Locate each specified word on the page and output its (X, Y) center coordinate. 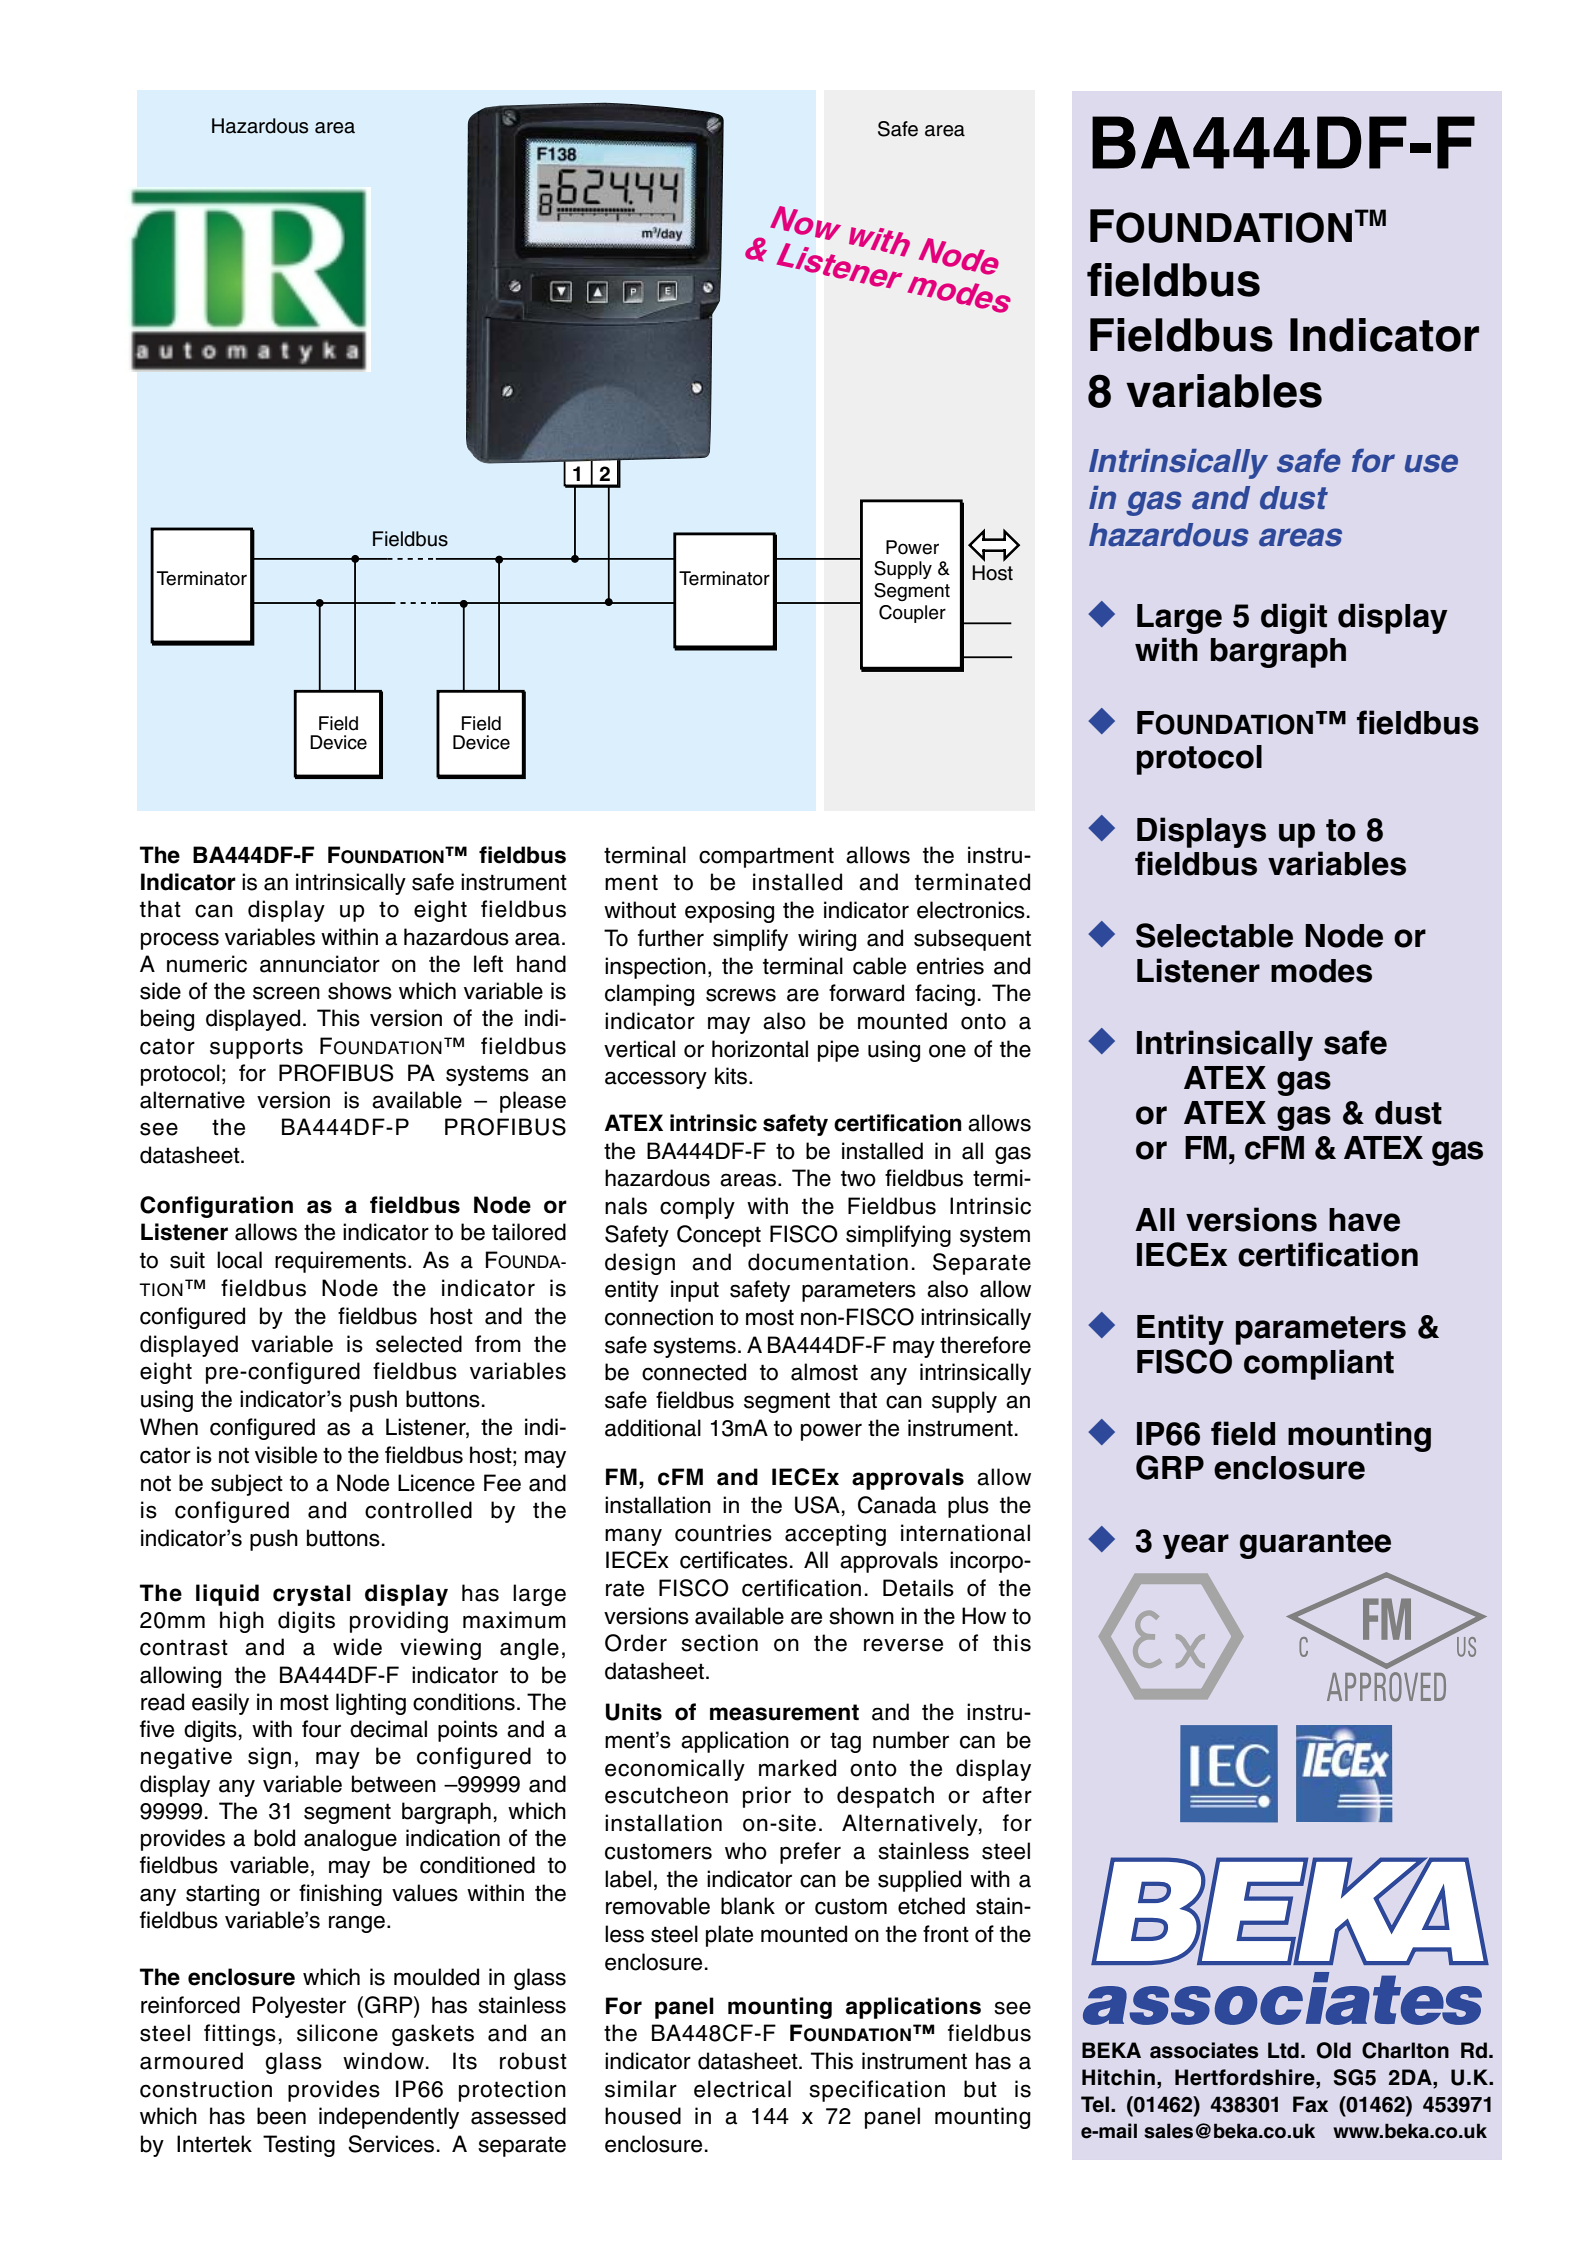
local (239, 1260)
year (1196, 1546)
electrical (742, 2089)
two (858, 1178)
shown (861, 1616)
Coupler (912, 614)
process (180, 941)
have (1364, 1220)
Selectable (1214, 935)
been (281, 2116)
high (242, 1622)
